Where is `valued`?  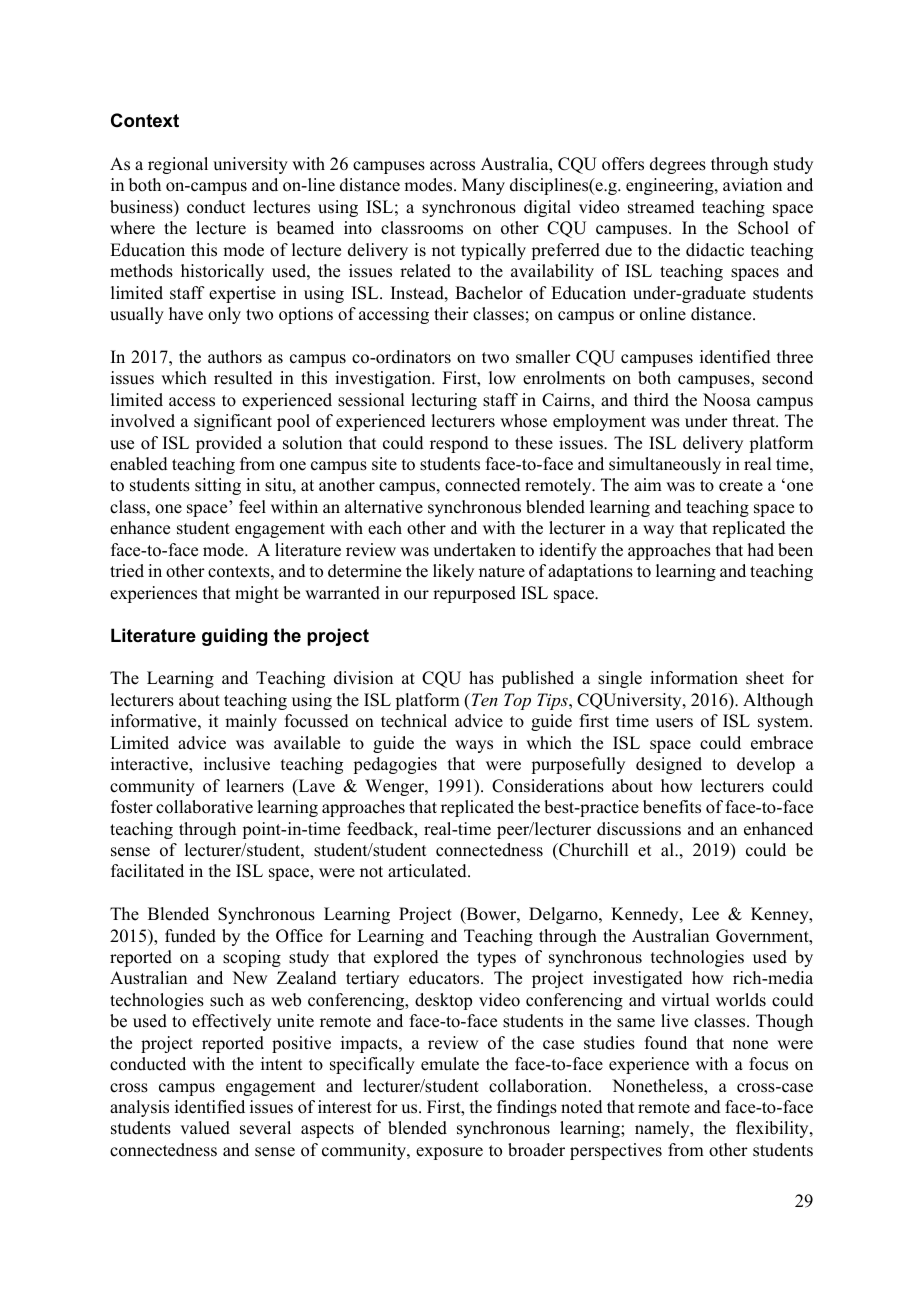 valued is located at coordinates (205, 1128).
